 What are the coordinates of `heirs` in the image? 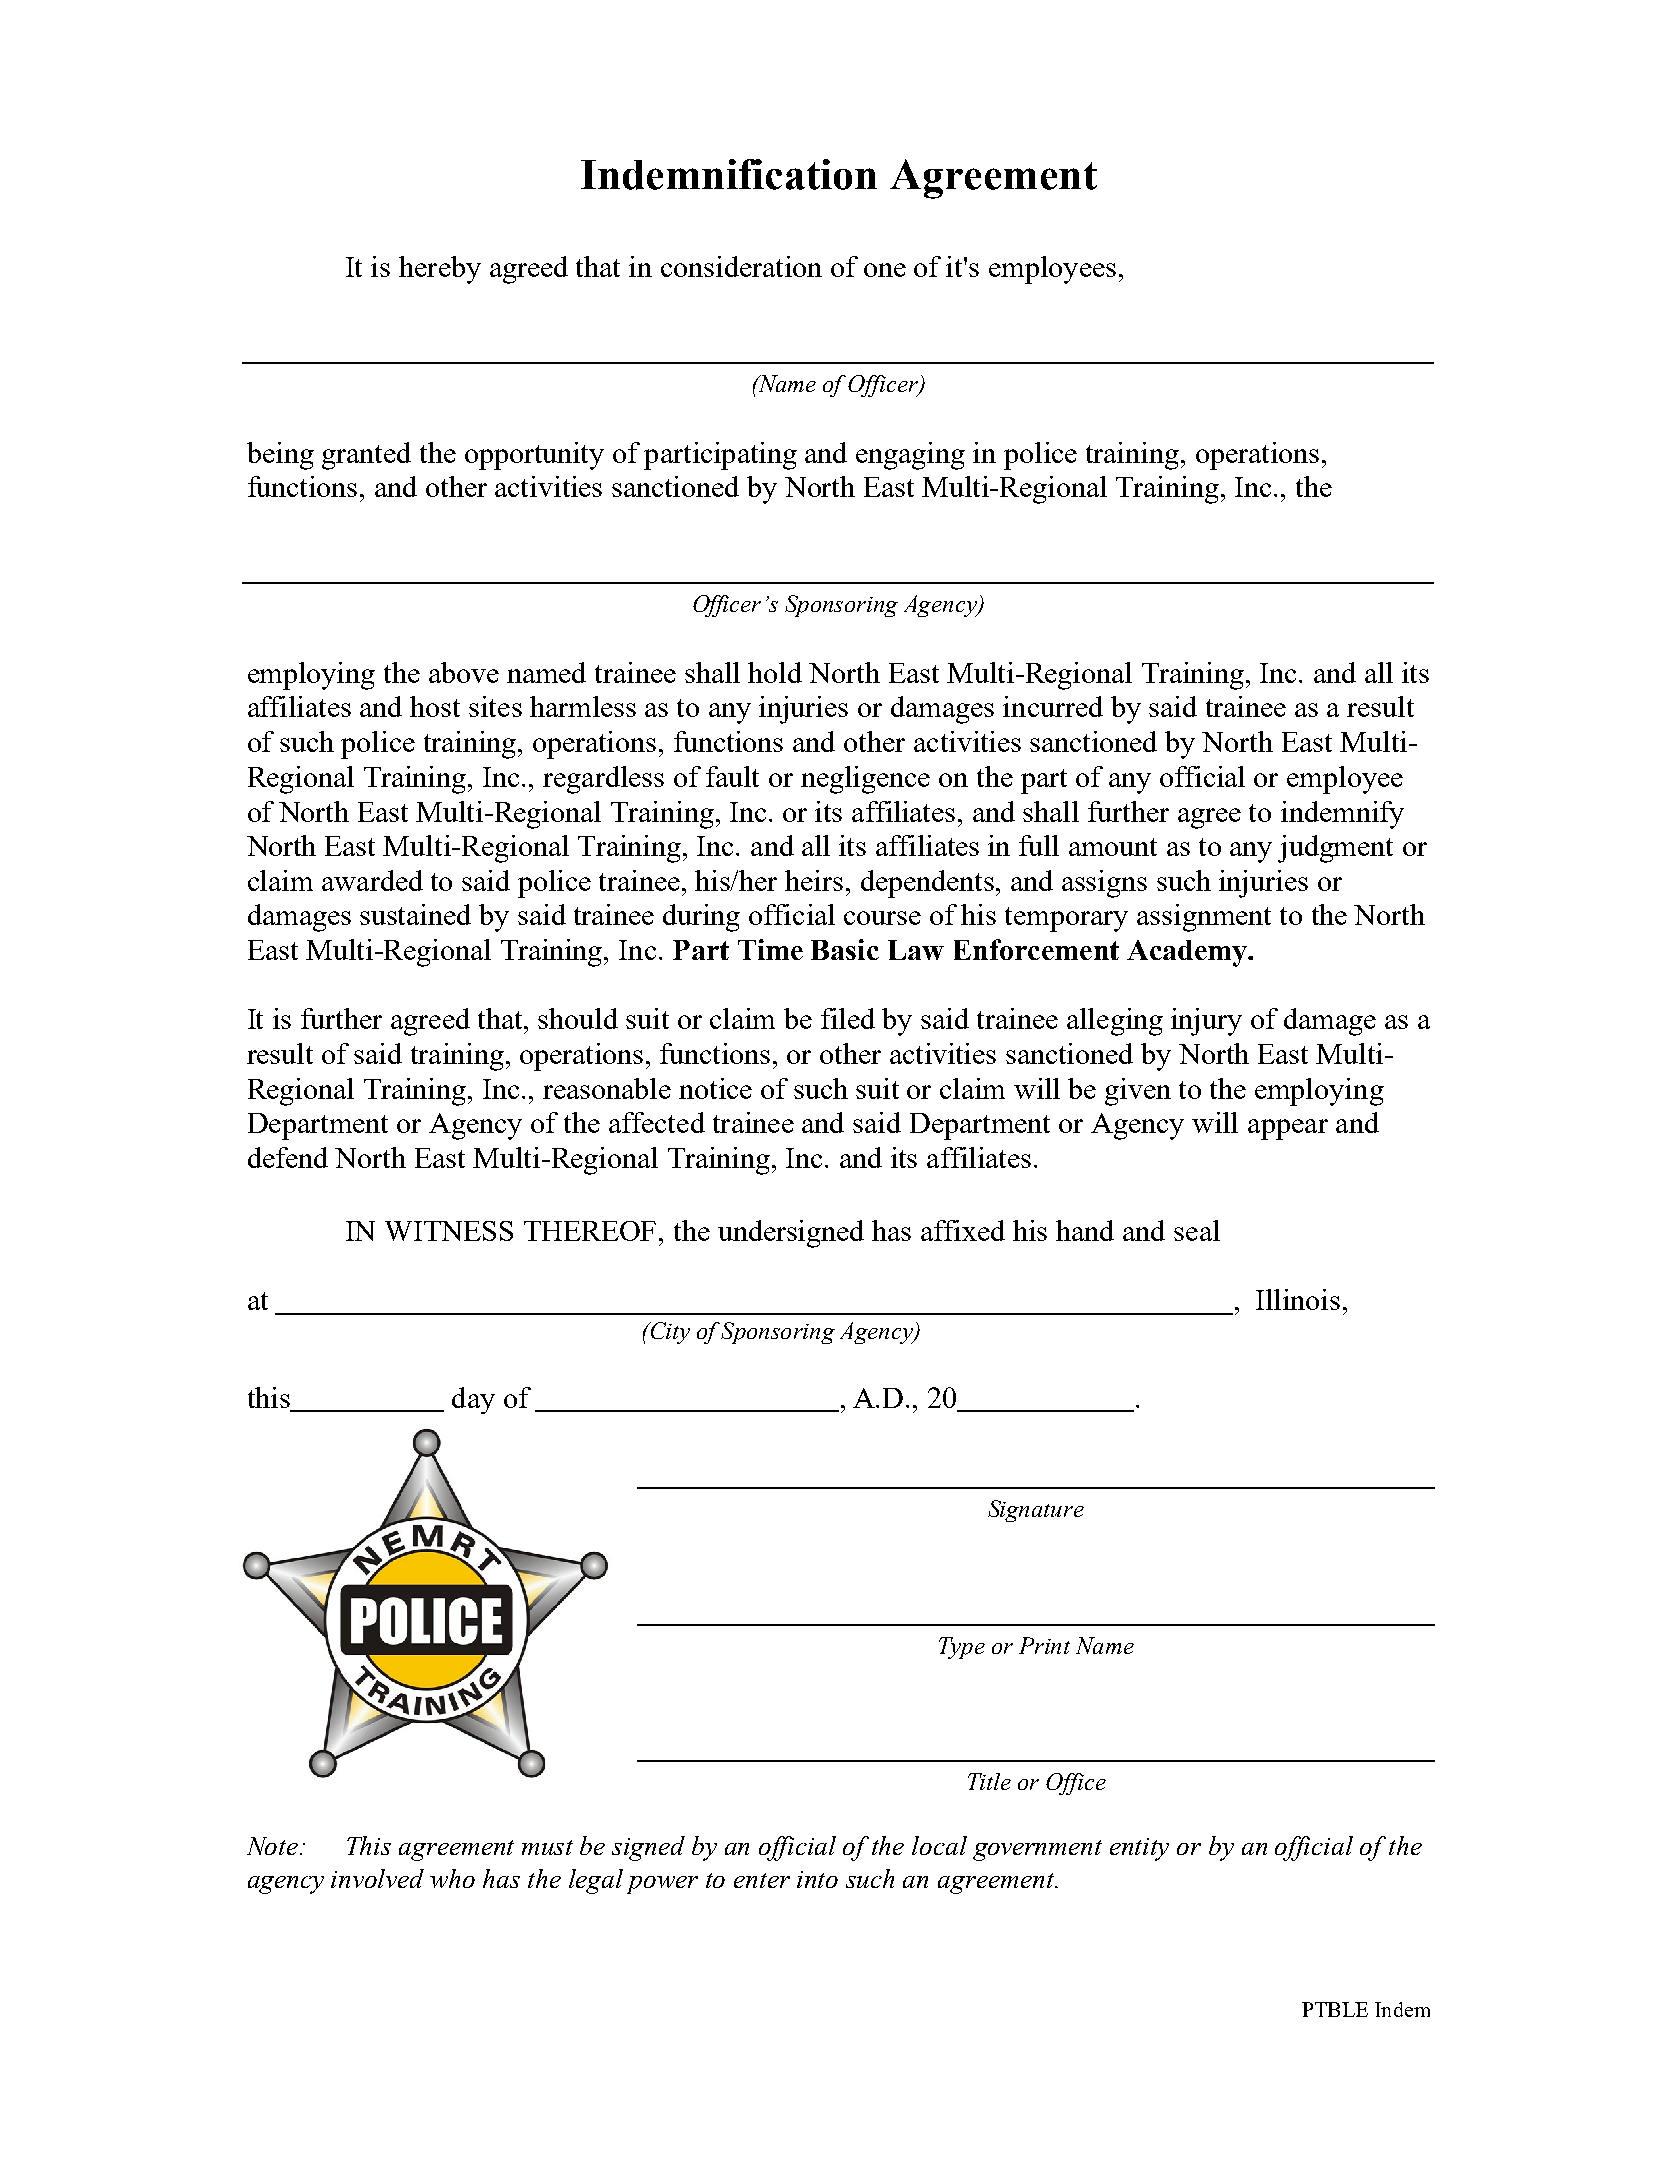 It's located at (814, 880).
